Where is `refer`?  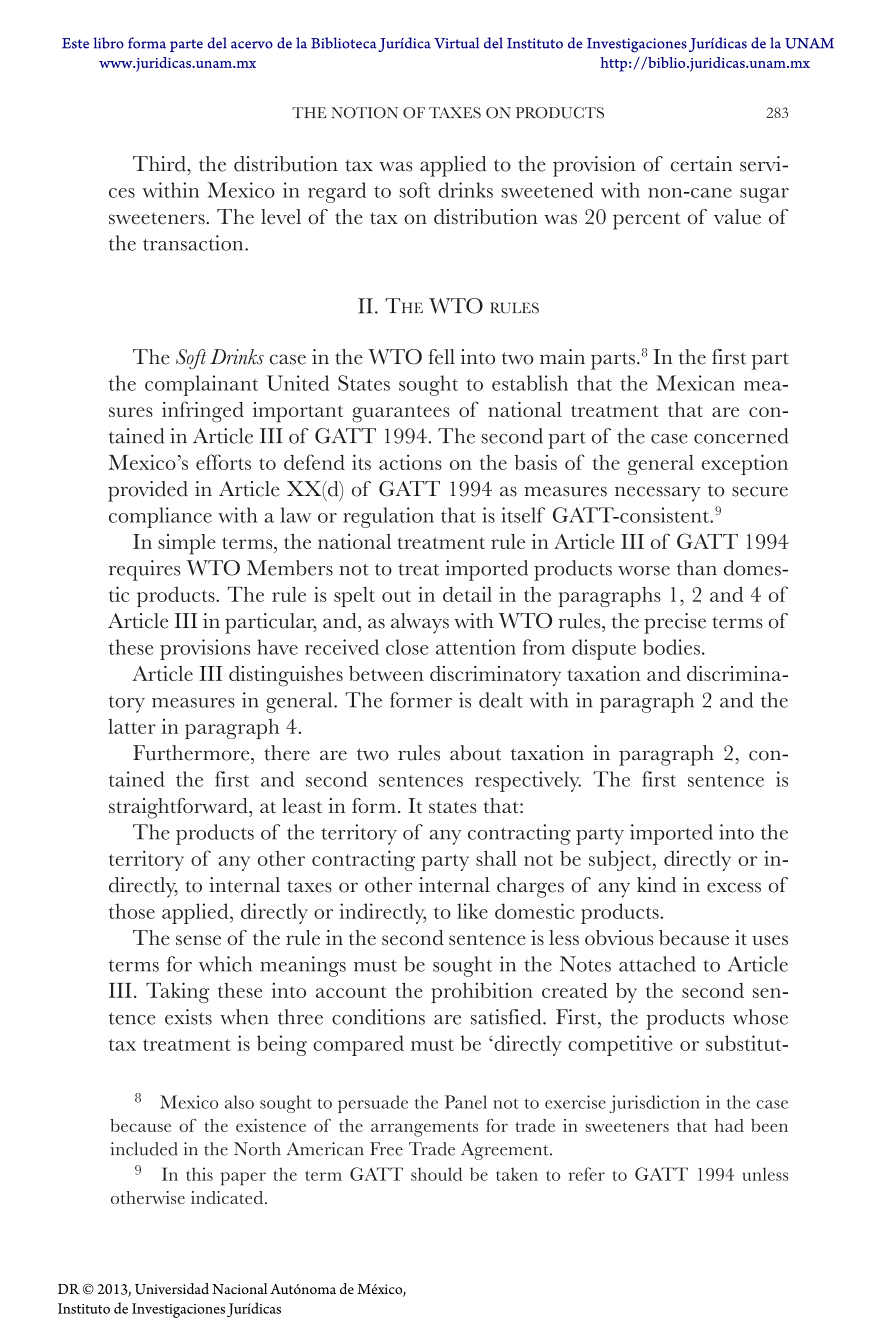 refer is located at coordinates (587, 1174).
